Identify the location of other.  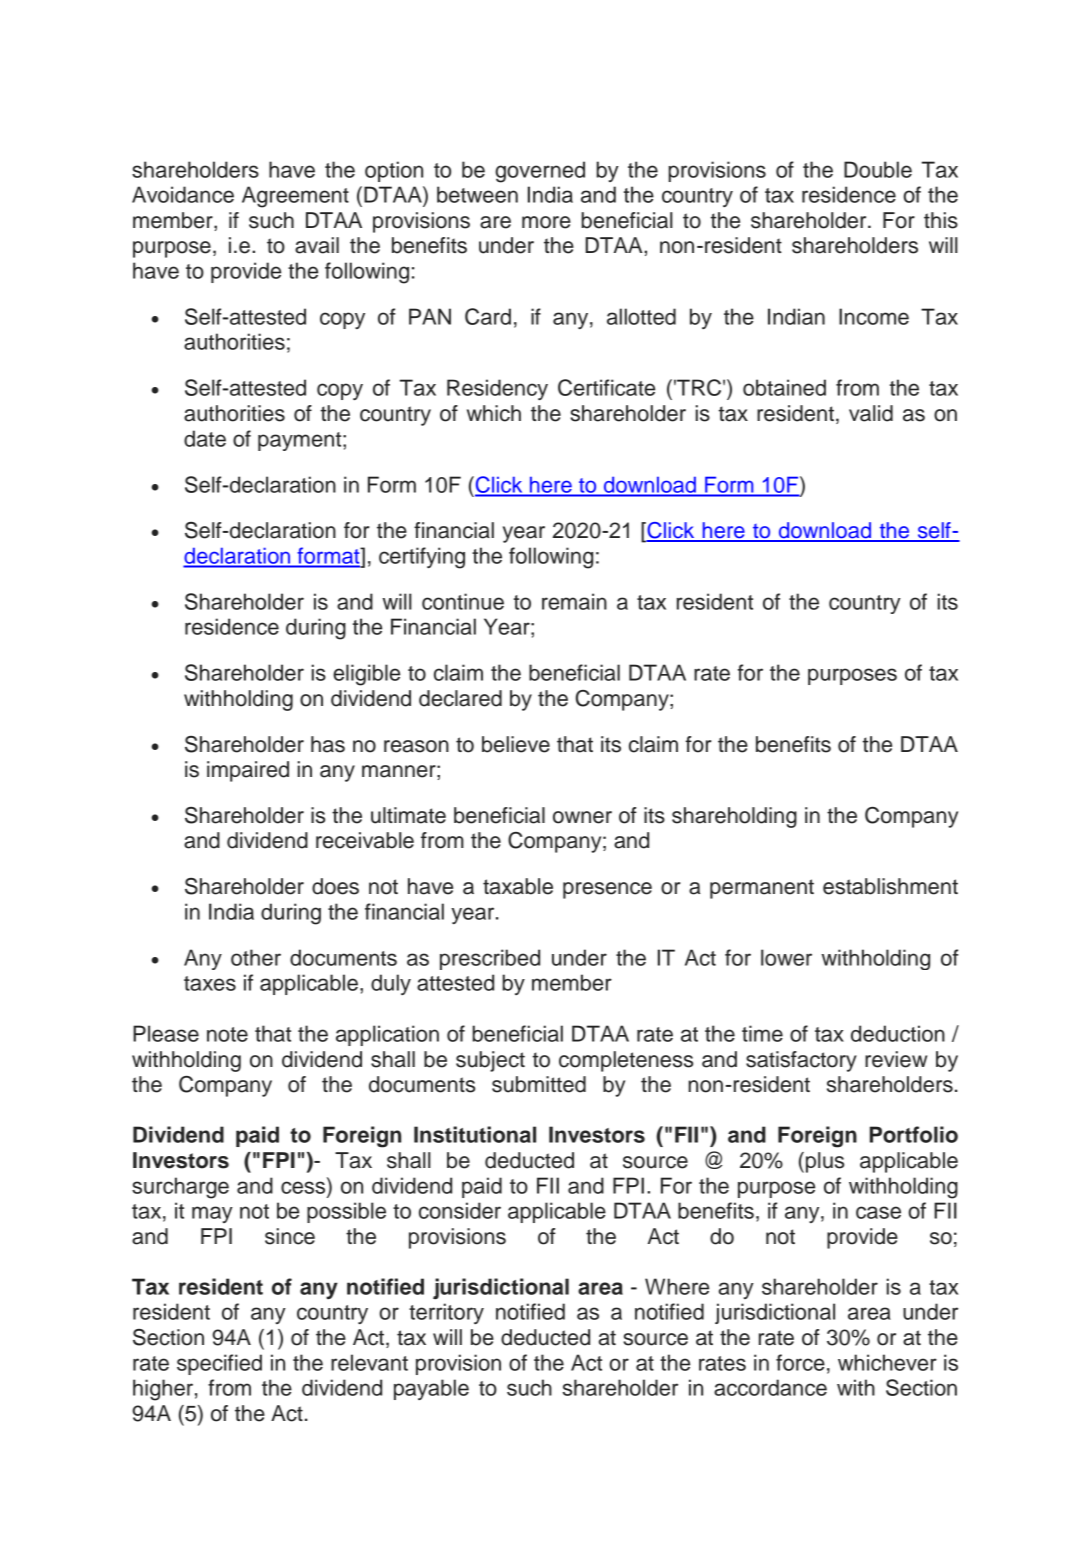
(256, 957).
